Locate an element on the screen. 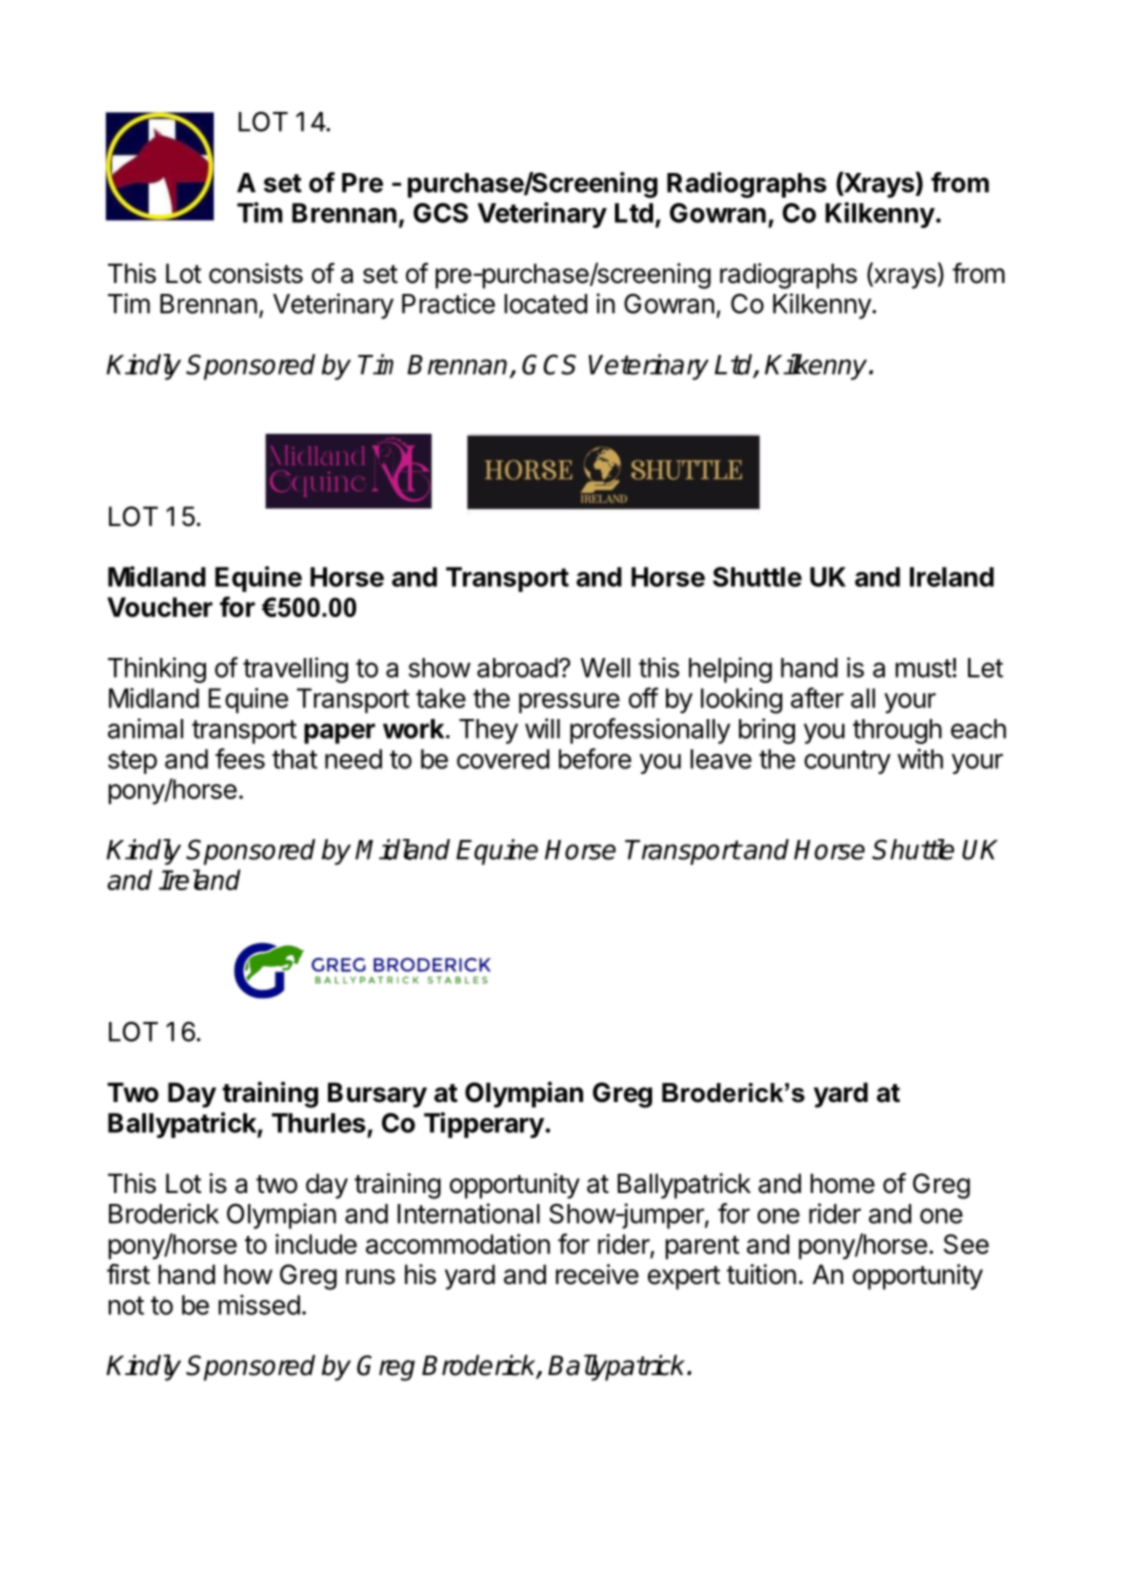 The width and height of the screenshot is (1121, 1586). missed is located at coordinates (259, 1305).
